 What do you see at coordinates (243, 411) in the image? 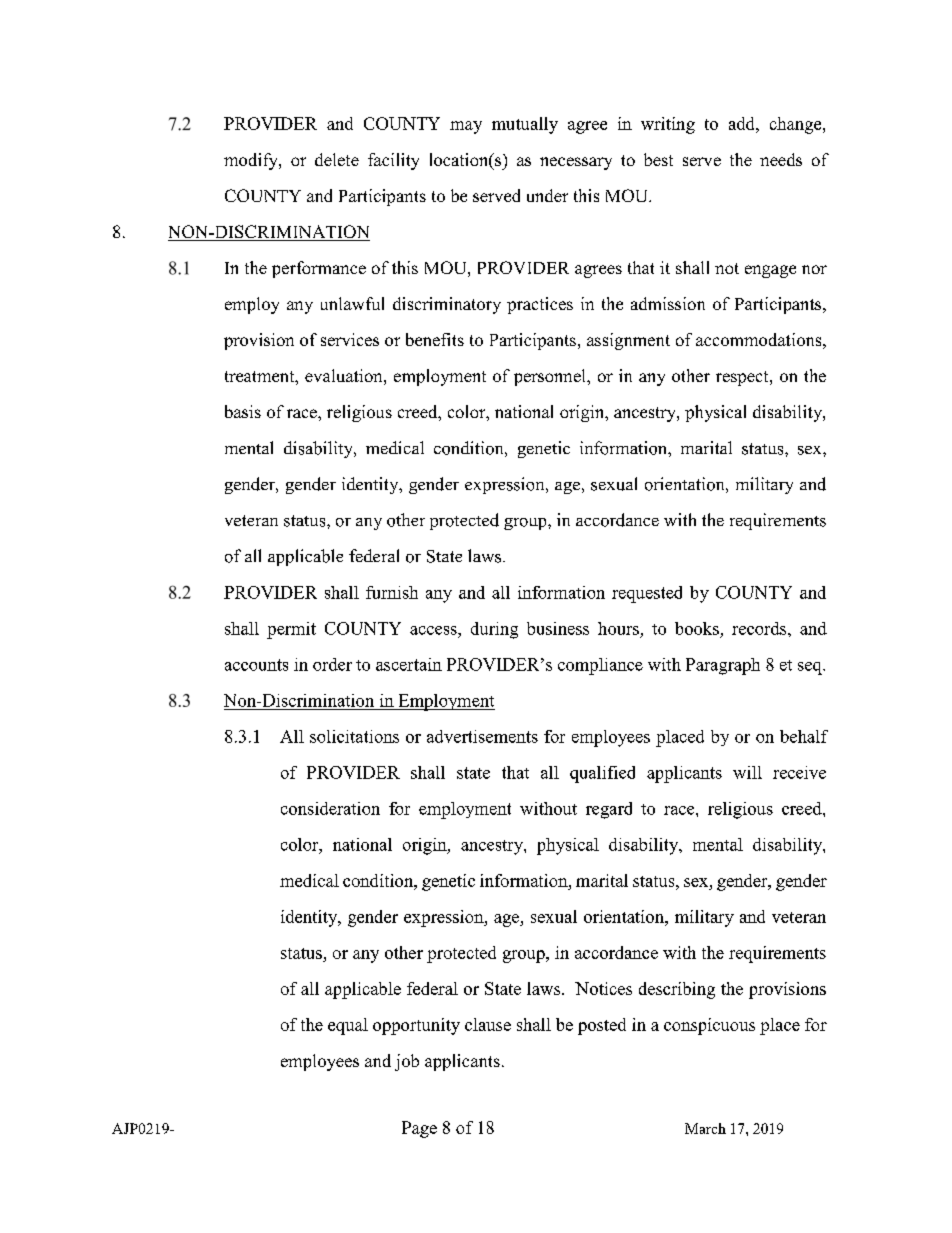
I see `basis` at bounding box center [243, 411].
